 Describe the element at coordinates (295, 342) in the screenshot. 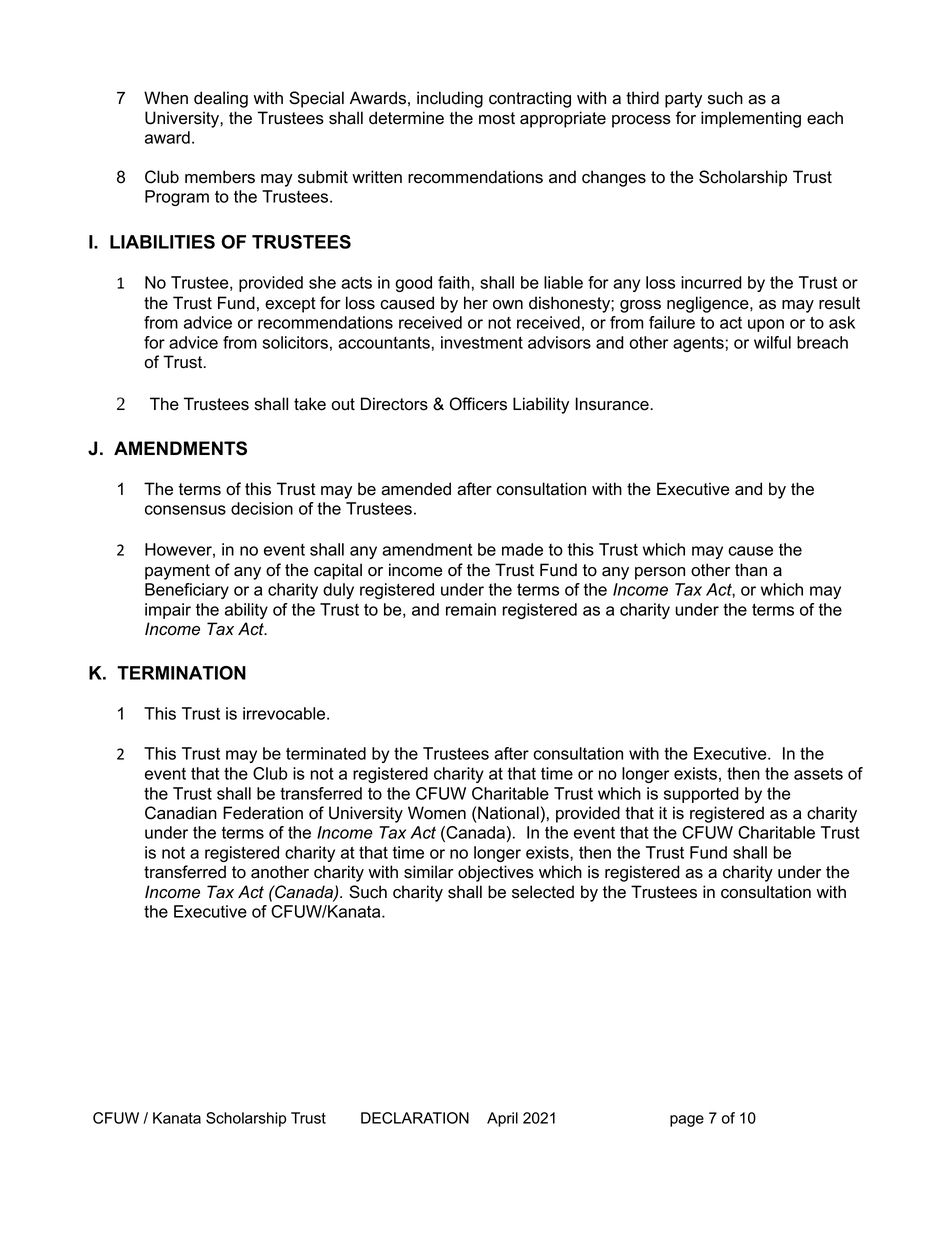

I see `solicitors` at that location.
